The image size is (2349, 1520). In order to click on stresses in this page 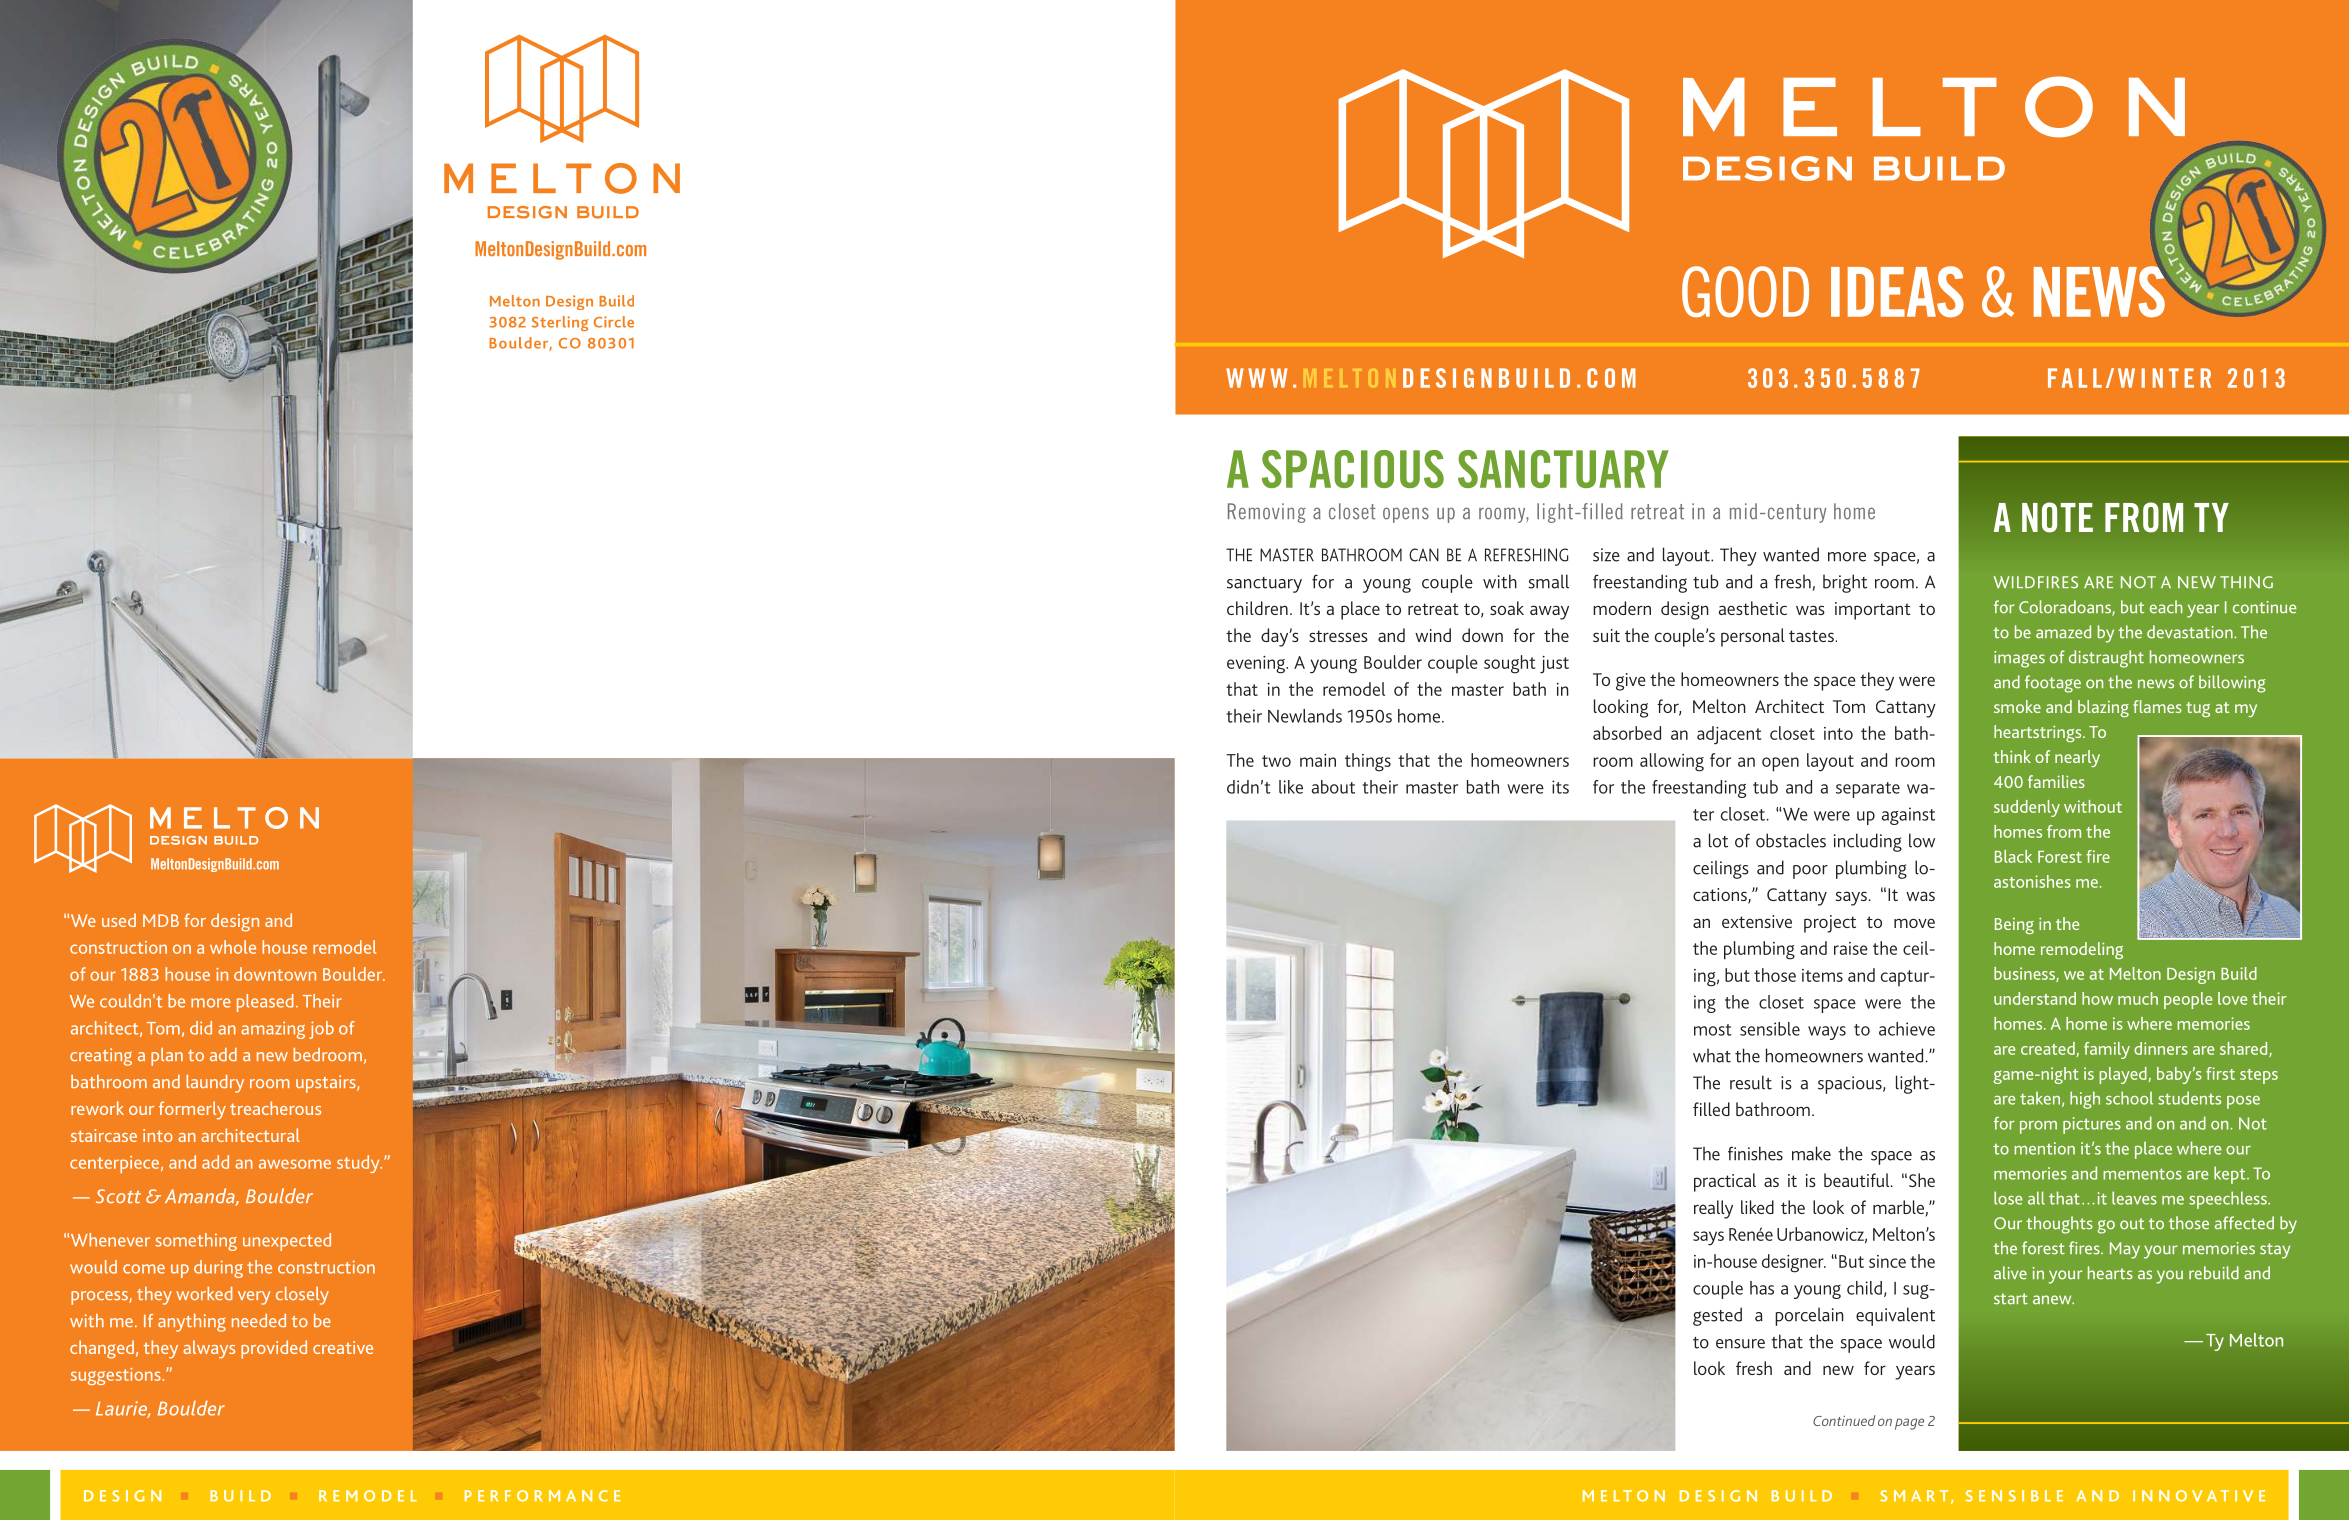, I will do `click(1338, 636)`.
